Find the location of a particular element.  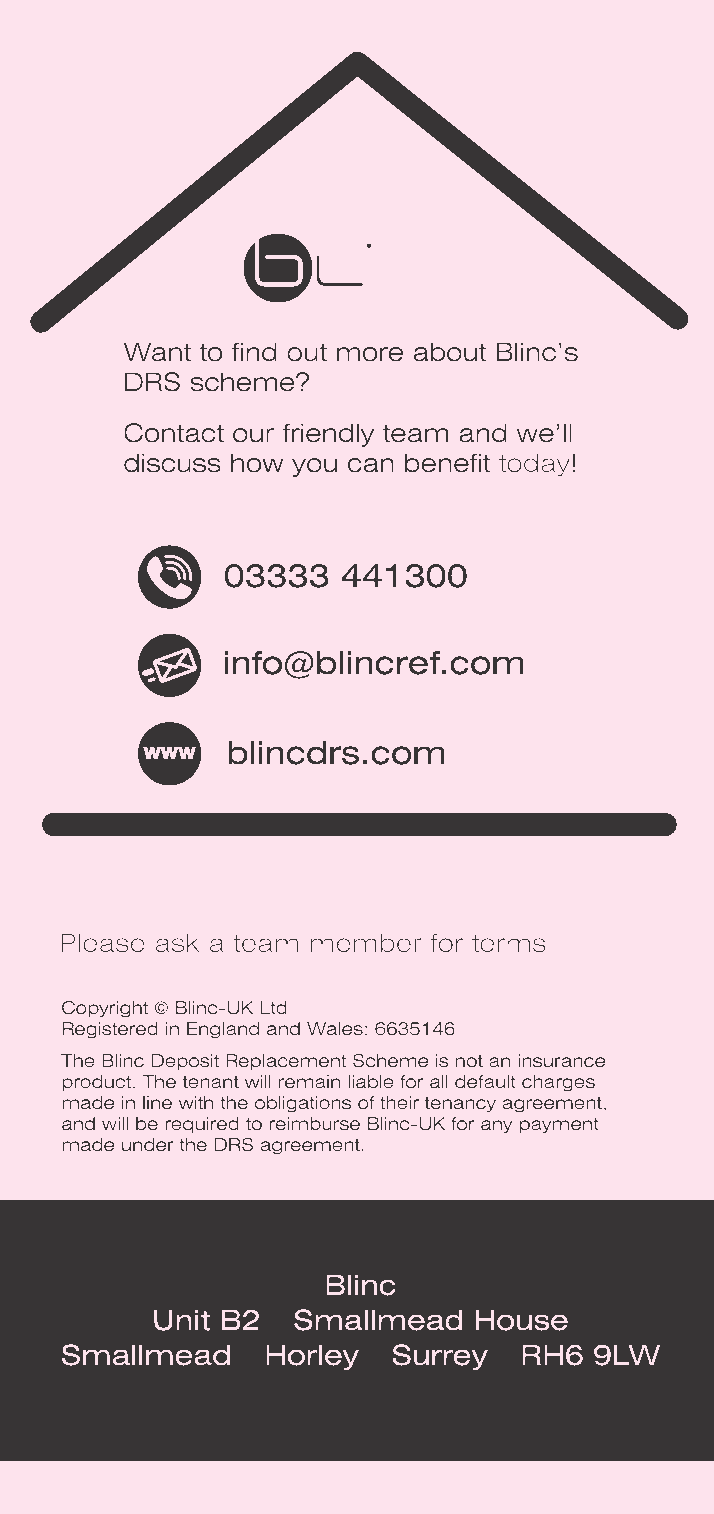

about is located at coordinates (450, 352).
